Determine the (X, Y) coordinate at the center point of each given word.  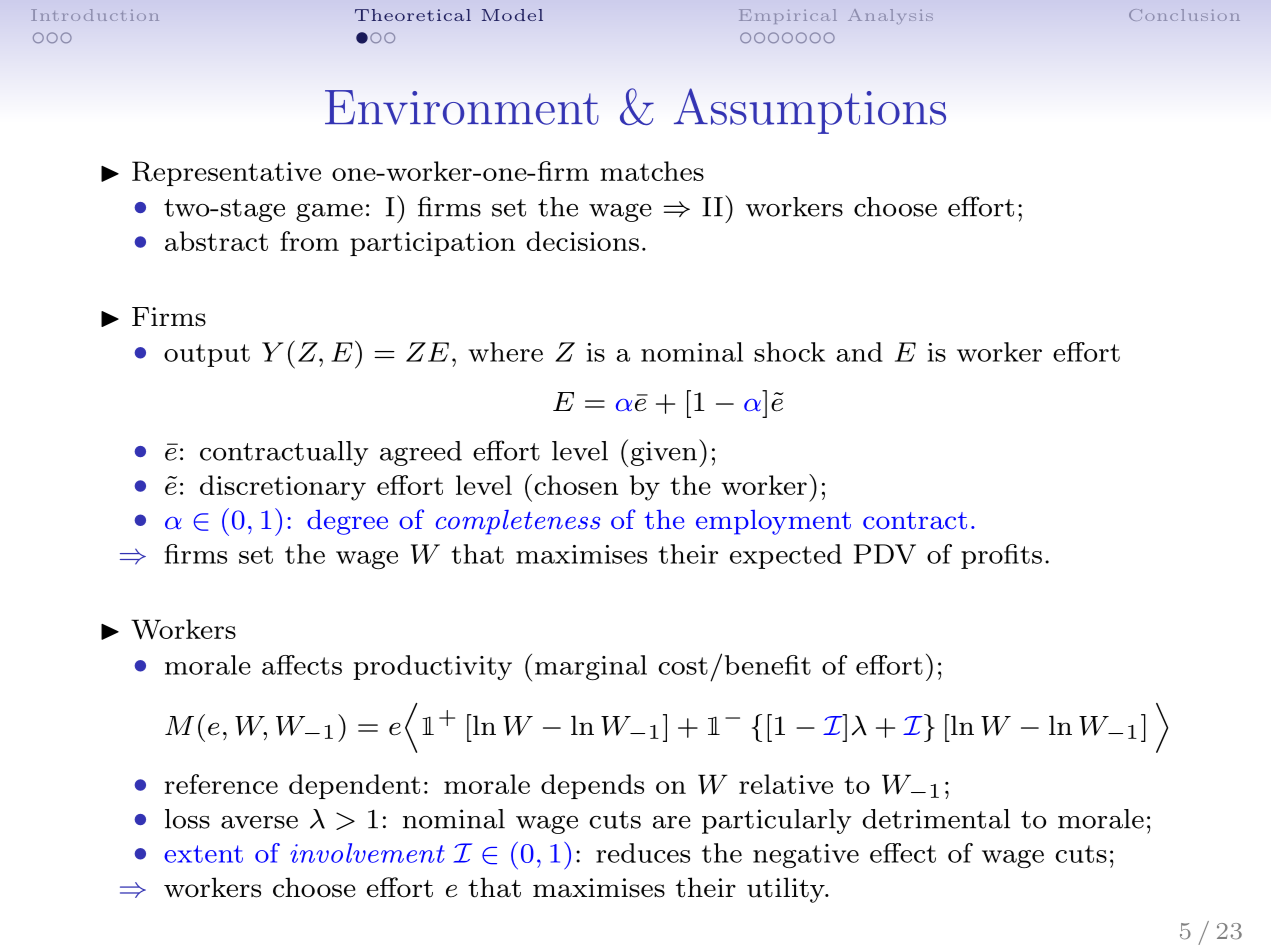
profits (1001, 556)
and (859, 352)
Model (512, 15)
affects (302, 665)
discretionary (283, 488)
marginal (591, 668)
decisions (582, 241)
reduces (643, 853)
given (664, 453)
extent (203, 854)
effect (903, 853)
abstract (216, 241)
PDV (885, 554)
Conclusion (1184, 15)
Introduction (95, 15)
